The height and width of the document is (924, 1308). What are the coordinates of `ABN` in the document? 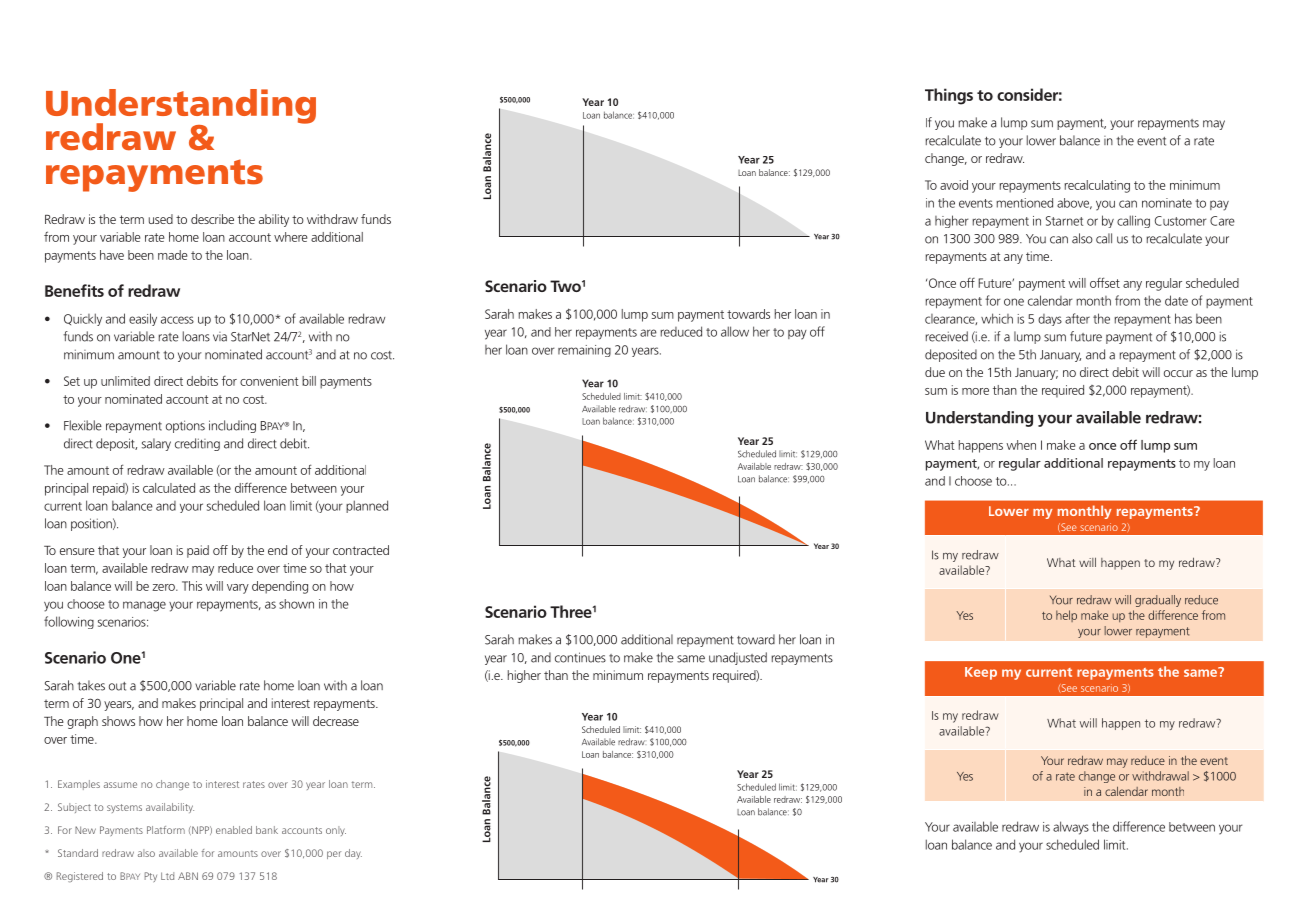 It's located at (188, 876).
